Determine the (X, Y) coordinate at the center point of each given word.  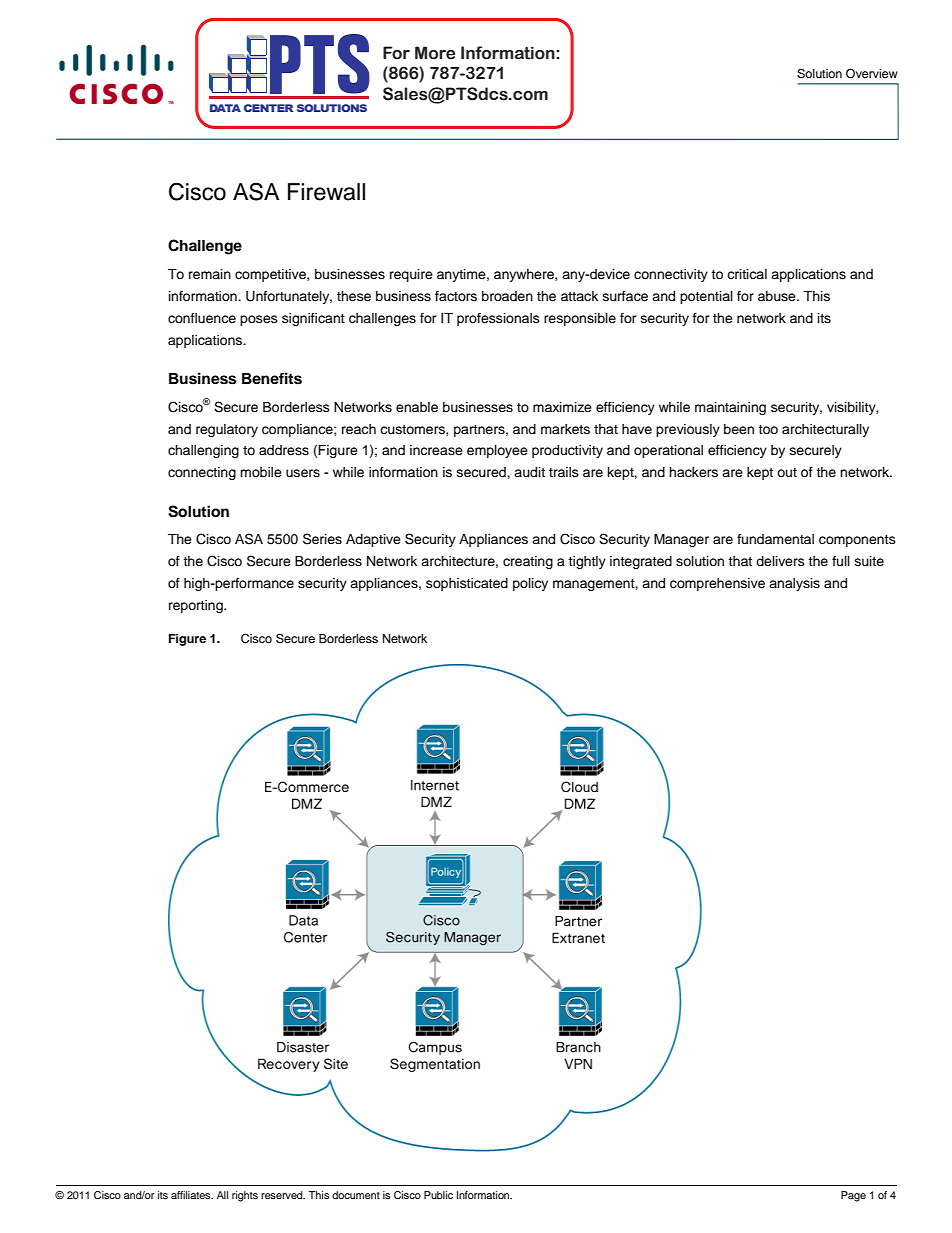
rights (245, 1196)
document (356, 1195)
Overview (872, 74)
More (435, 53)
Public (438, 1195)
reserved (283, 1195)
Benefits (272, 378)
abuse (778, 296)
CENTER (268, 108)
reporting (197, 606)
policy (530, 584)
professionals (498, 319)
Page (853, 1196)
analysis (794, 584)
